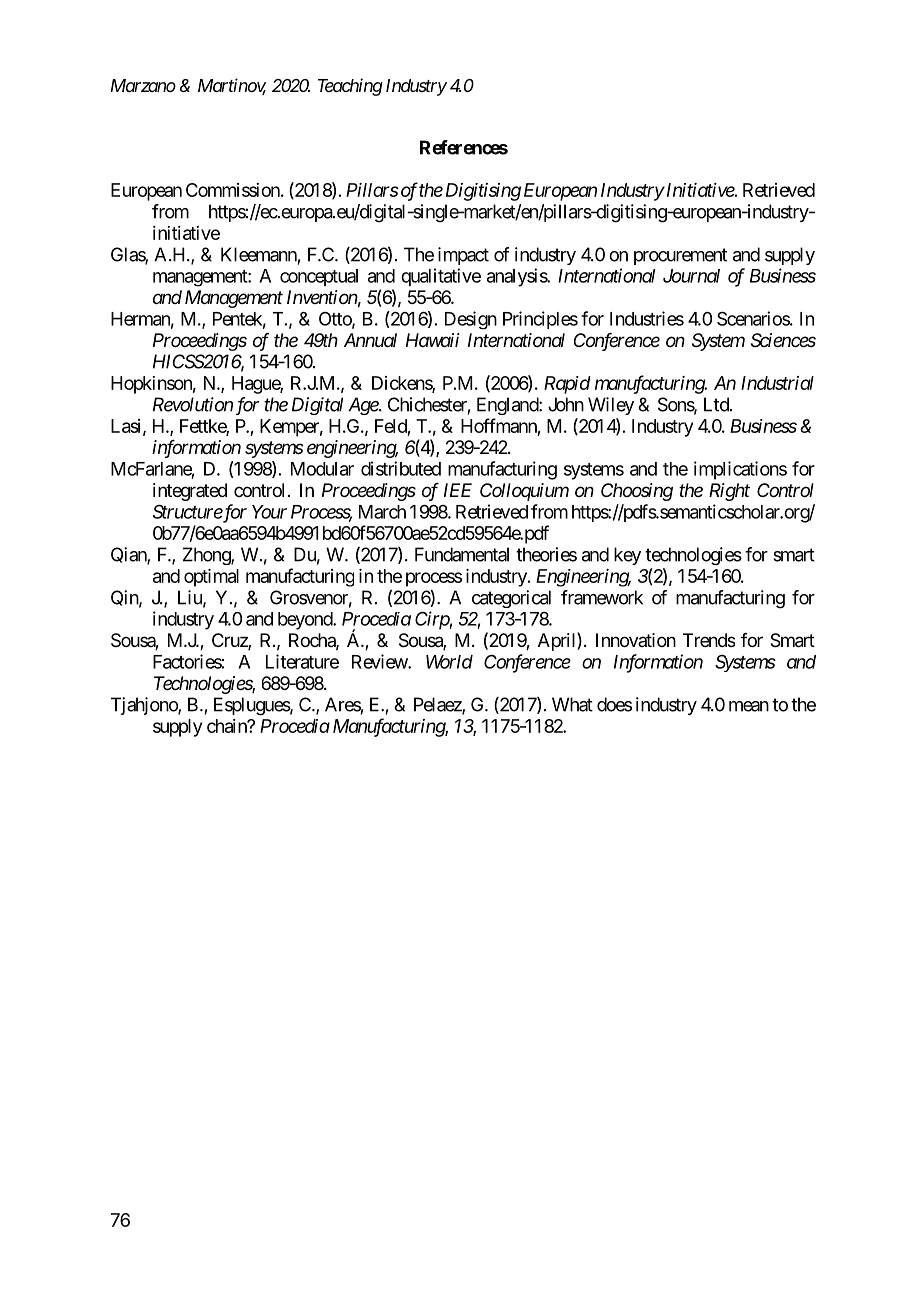 This screenshot has width=924, height=1308. Describe the element at coordinates (319, 277) in the screenshot. I see `conceptual` at that location.
